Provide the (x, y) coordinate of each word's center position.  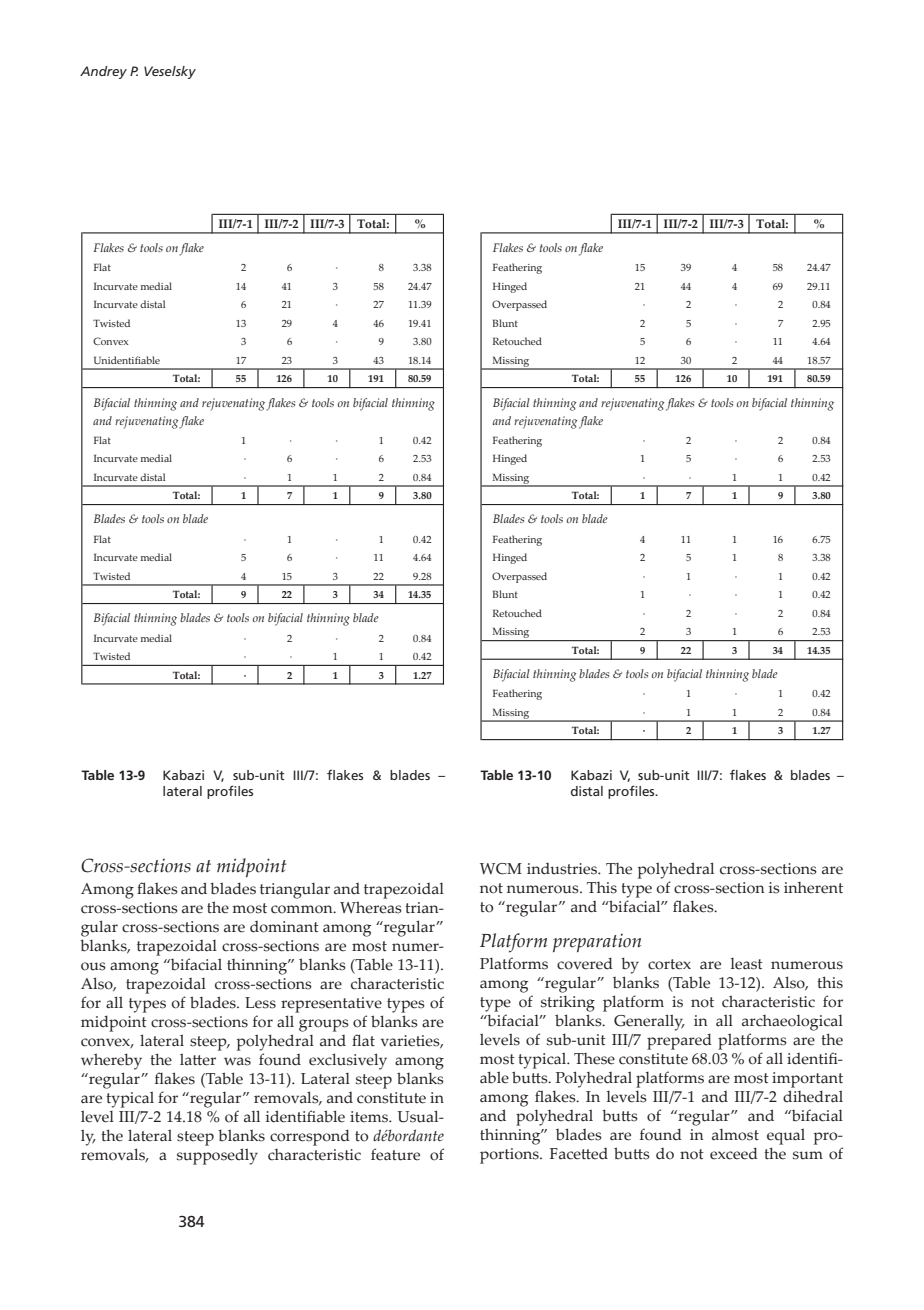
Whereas (371, 907)
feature (395, 1154)
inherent (813, 888)
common (303, 909)
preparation (597, 943)
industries (563, 869)
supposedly (217, 1156)
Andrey (103, 72)
